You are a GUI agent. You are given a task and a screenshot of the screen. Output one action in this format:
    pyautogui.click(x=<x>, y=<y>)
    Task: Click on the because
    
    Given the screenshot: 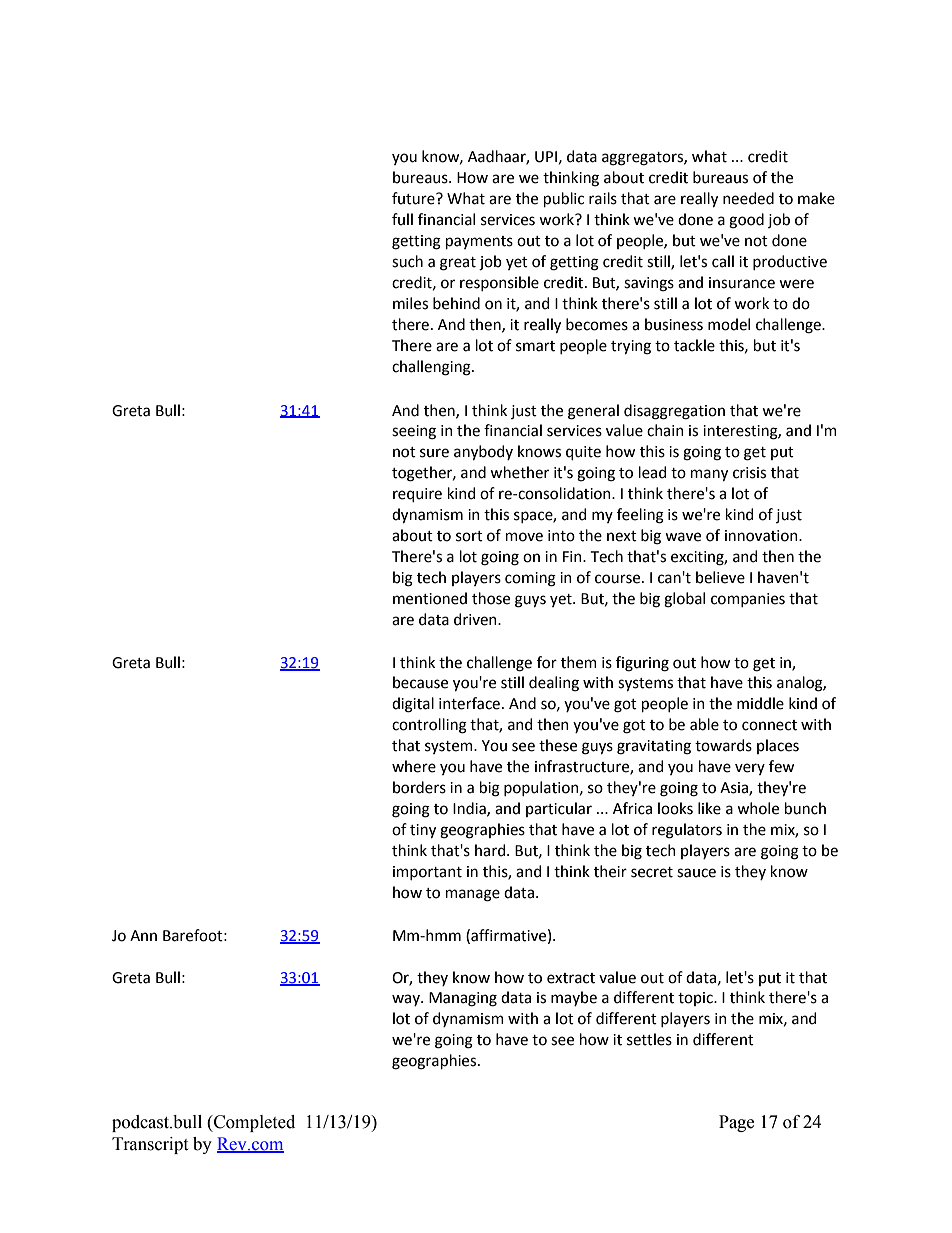 What is the action you would take?
    pyautogui.click(x=420, y=682)
